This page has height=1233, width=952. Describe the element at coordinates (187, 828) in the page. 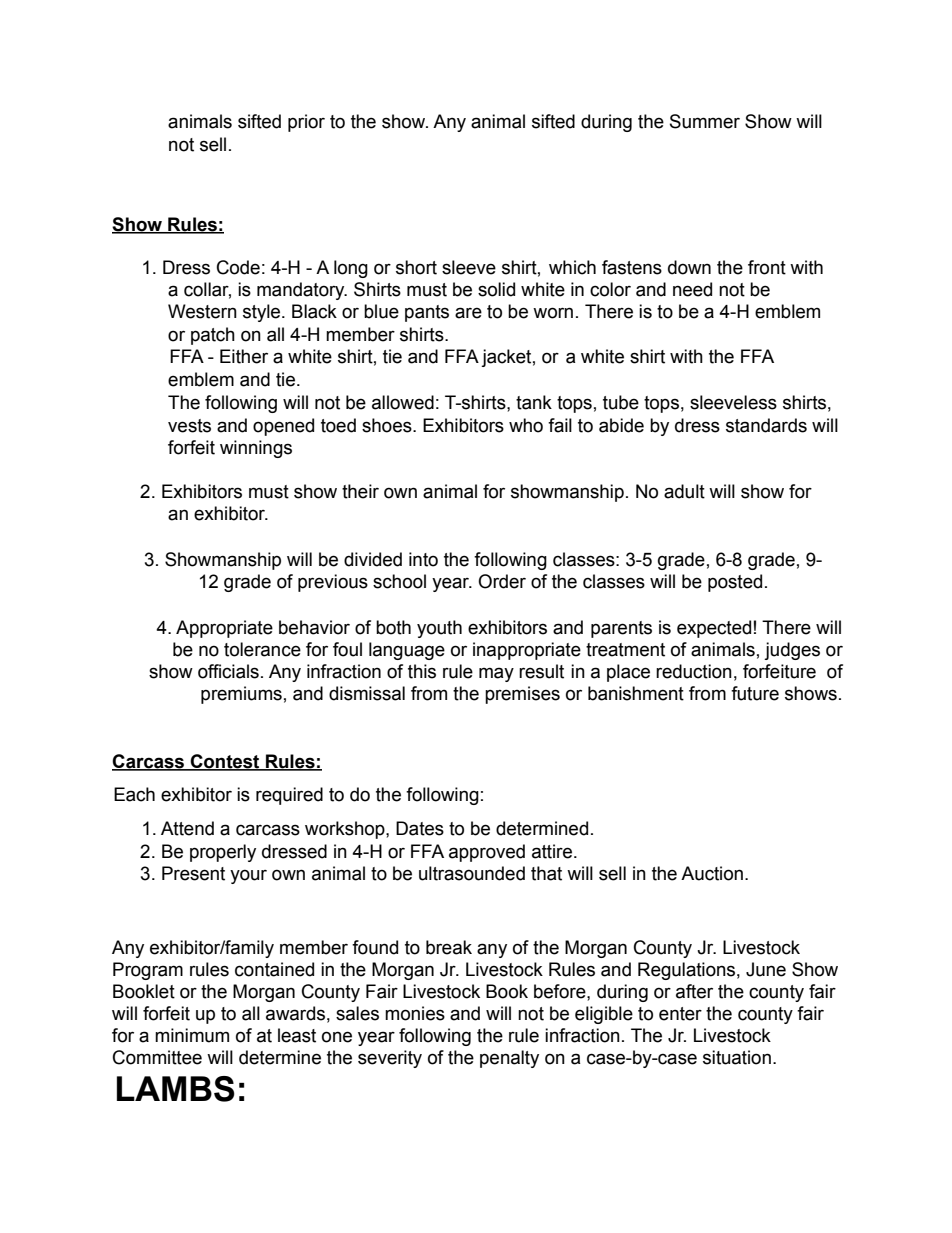

I see `Attend` at that location.
